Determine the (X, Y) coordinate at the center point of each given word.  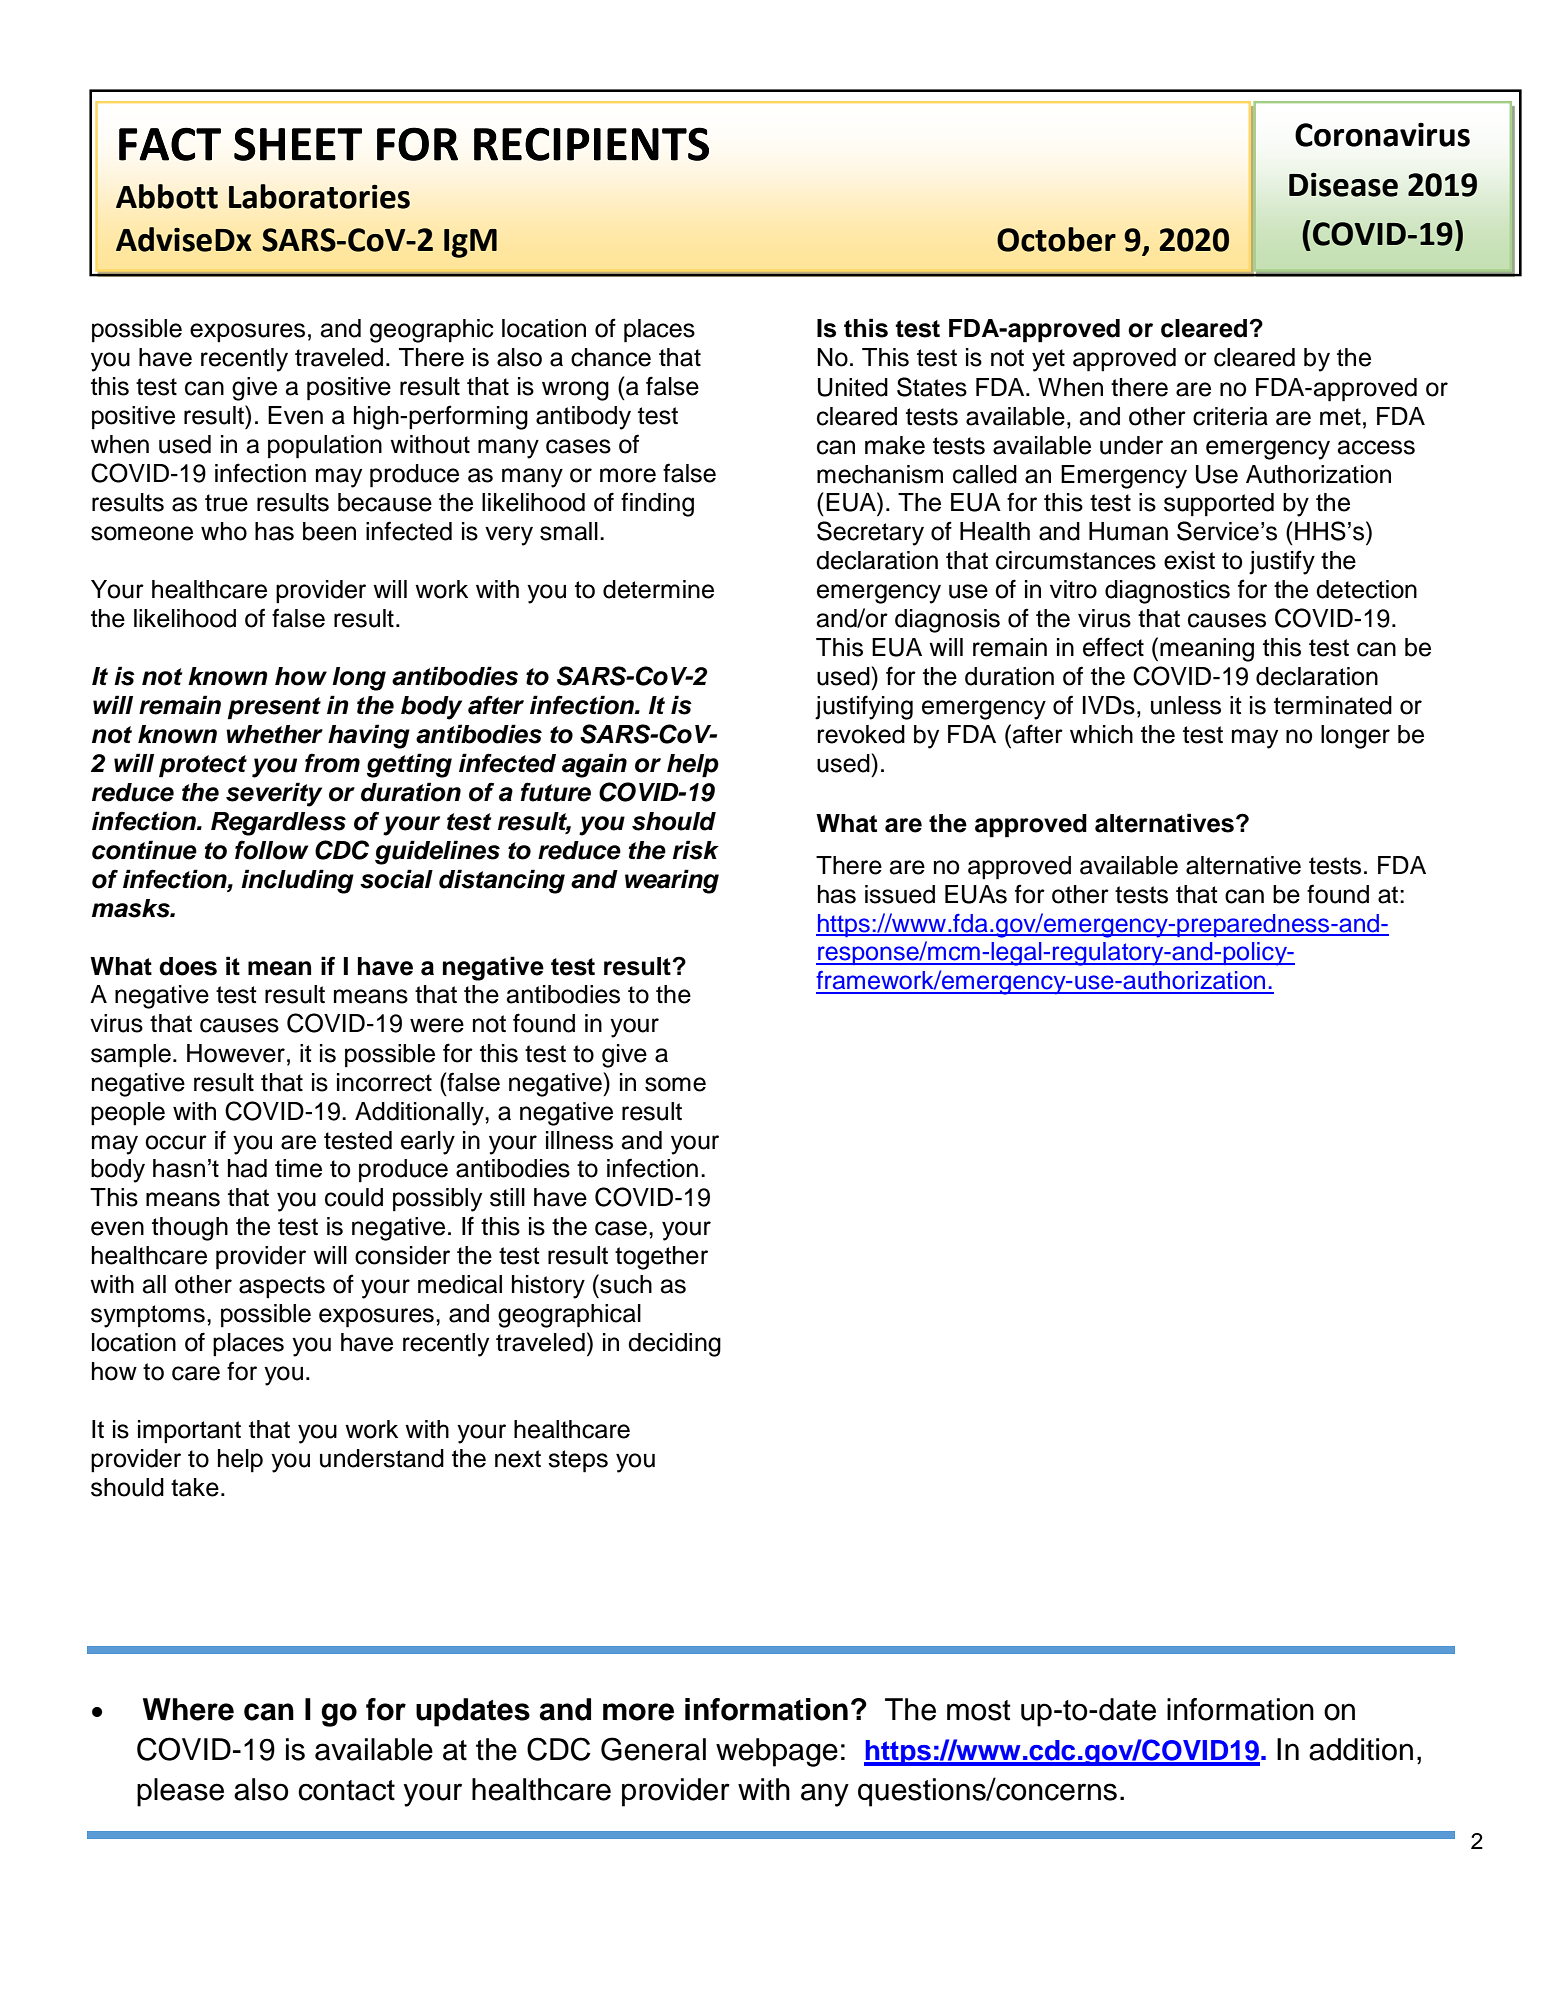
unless (1186, 705)
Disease (1343, 185)
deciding (674, 1345)
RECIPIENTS (591, 144)
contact (346, 1790)
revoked (861, 734)
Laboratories (319, 196)
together (661, 1258)
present (274, 708)
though (190, 1229)
